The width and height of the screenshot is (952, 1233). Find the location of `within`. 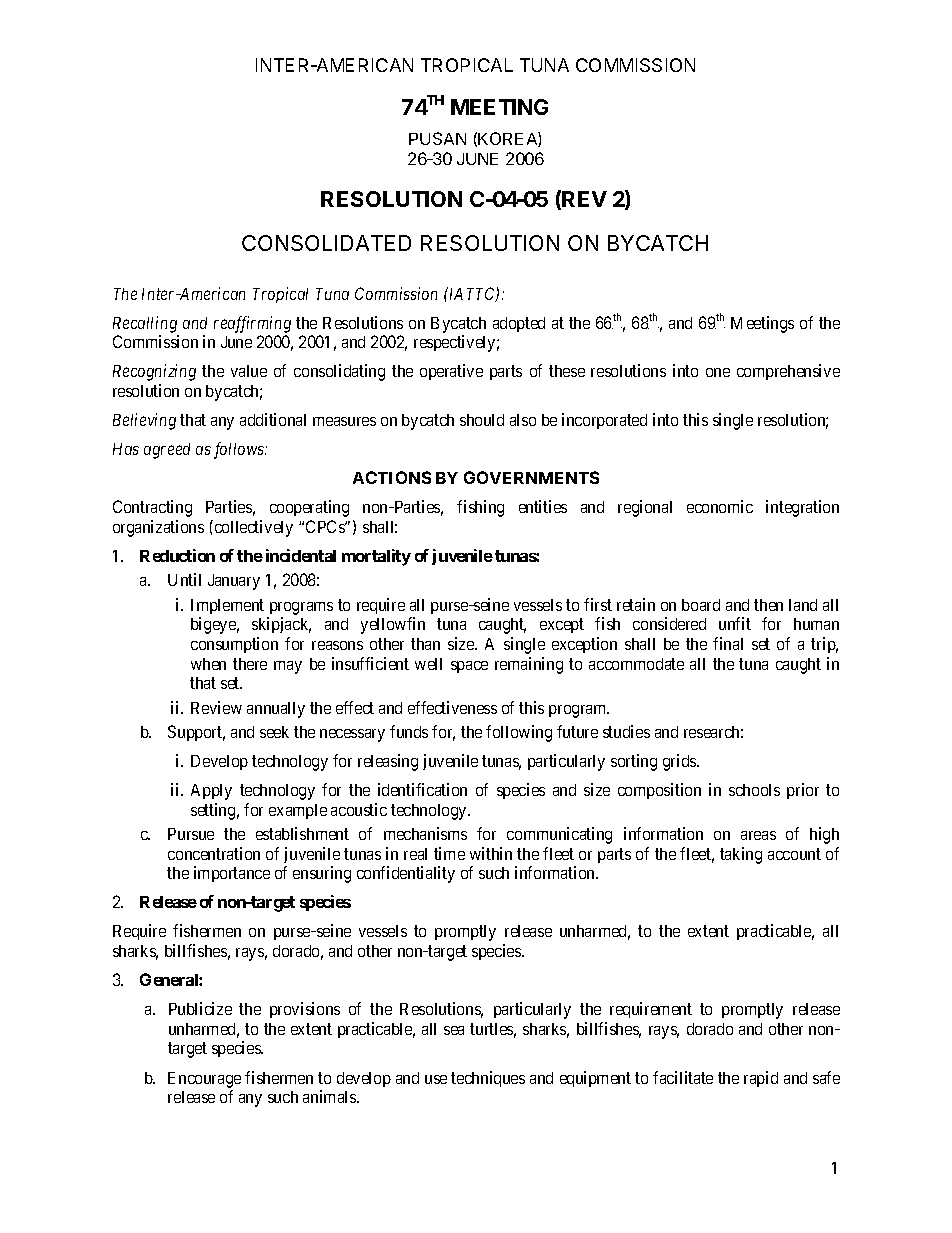

within is located at coordinates (491, 853).
